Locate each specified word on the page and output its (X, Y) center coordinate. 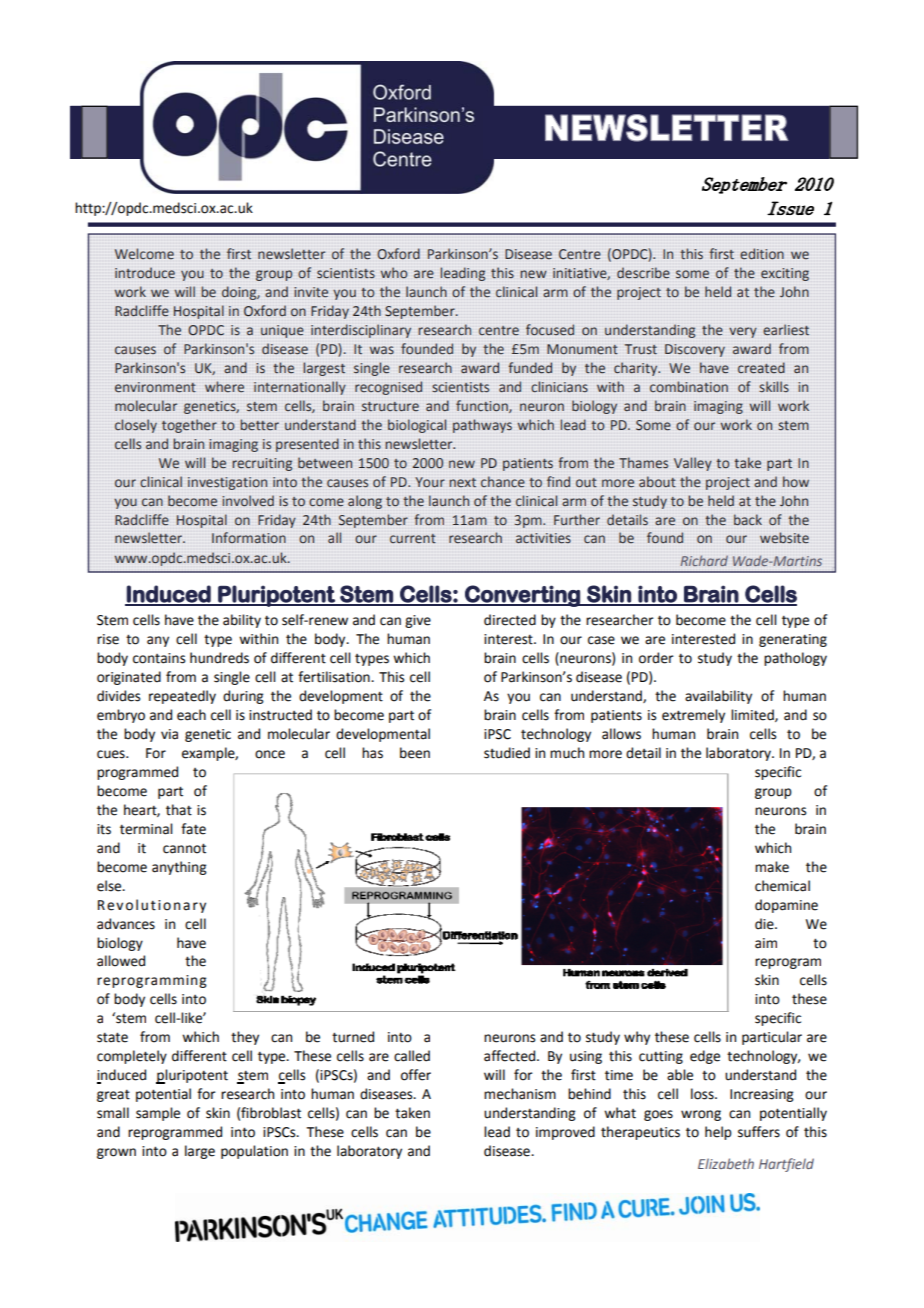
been (415, 753)
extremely (693, 716)
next (462, 482)
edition (762, 253)
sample (158, 1114)
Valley (693, 464)
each (191, 715)
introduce (145, 273)
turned (353, 1037)
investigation (227, 483)
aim (766, 943)
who (394, 272)
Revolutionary (152, 906)
